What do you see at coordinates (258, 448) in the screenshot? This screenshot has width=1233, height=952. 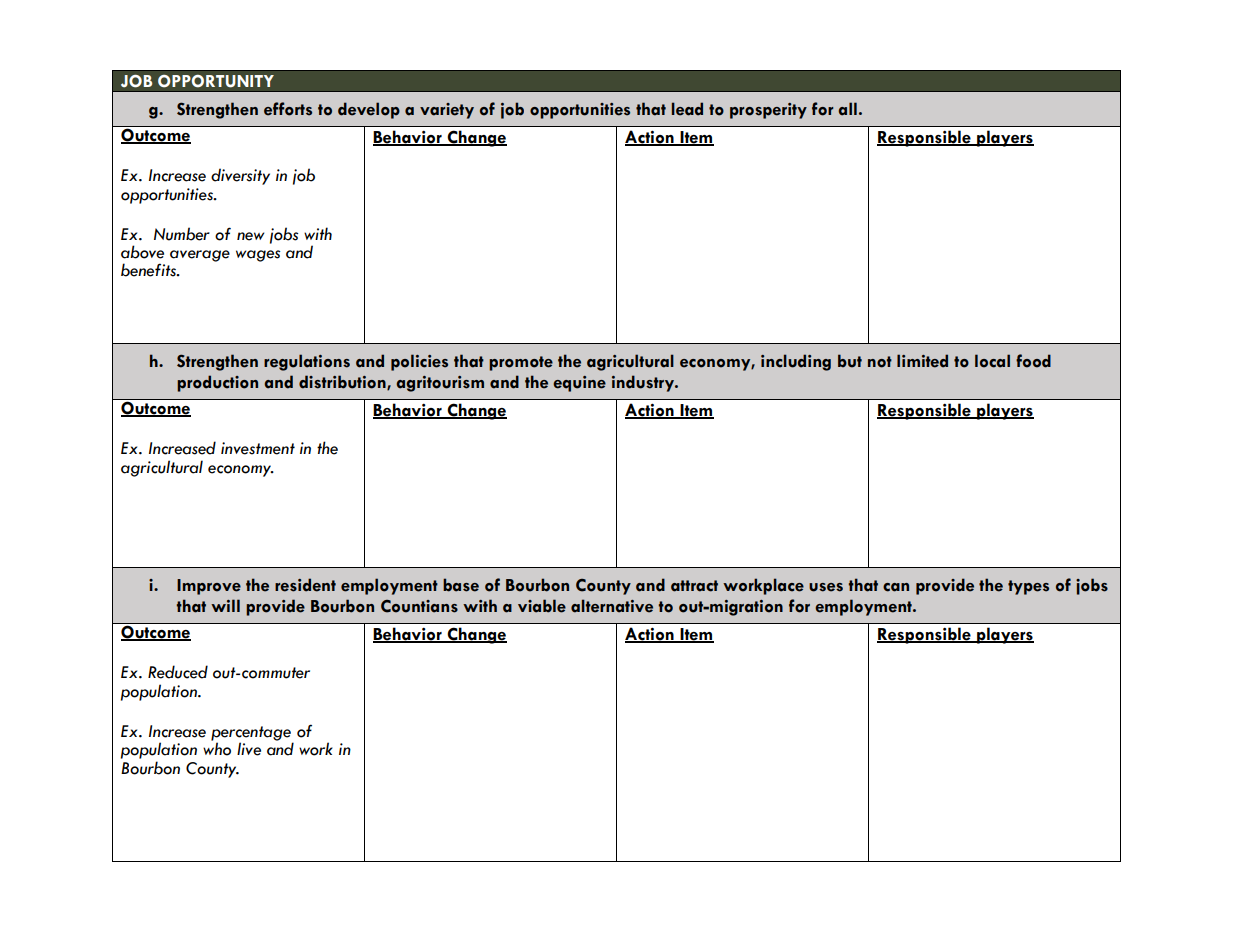 I see `investment` at bounding box center [258, 448].
